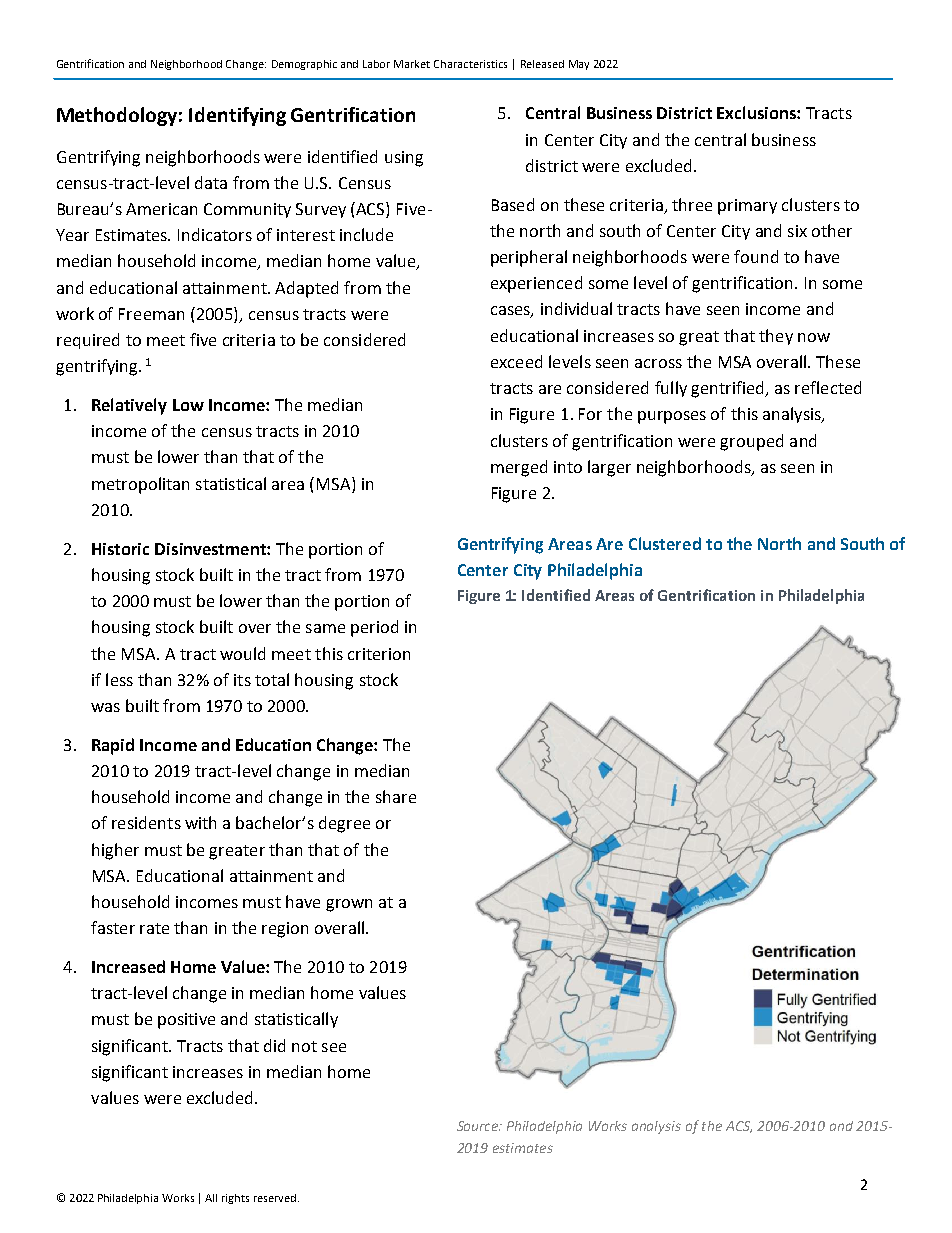 Image resolution: width=952 pixels, height=1233 pixels. I want to click on Characteristics, so click(470, 64).
